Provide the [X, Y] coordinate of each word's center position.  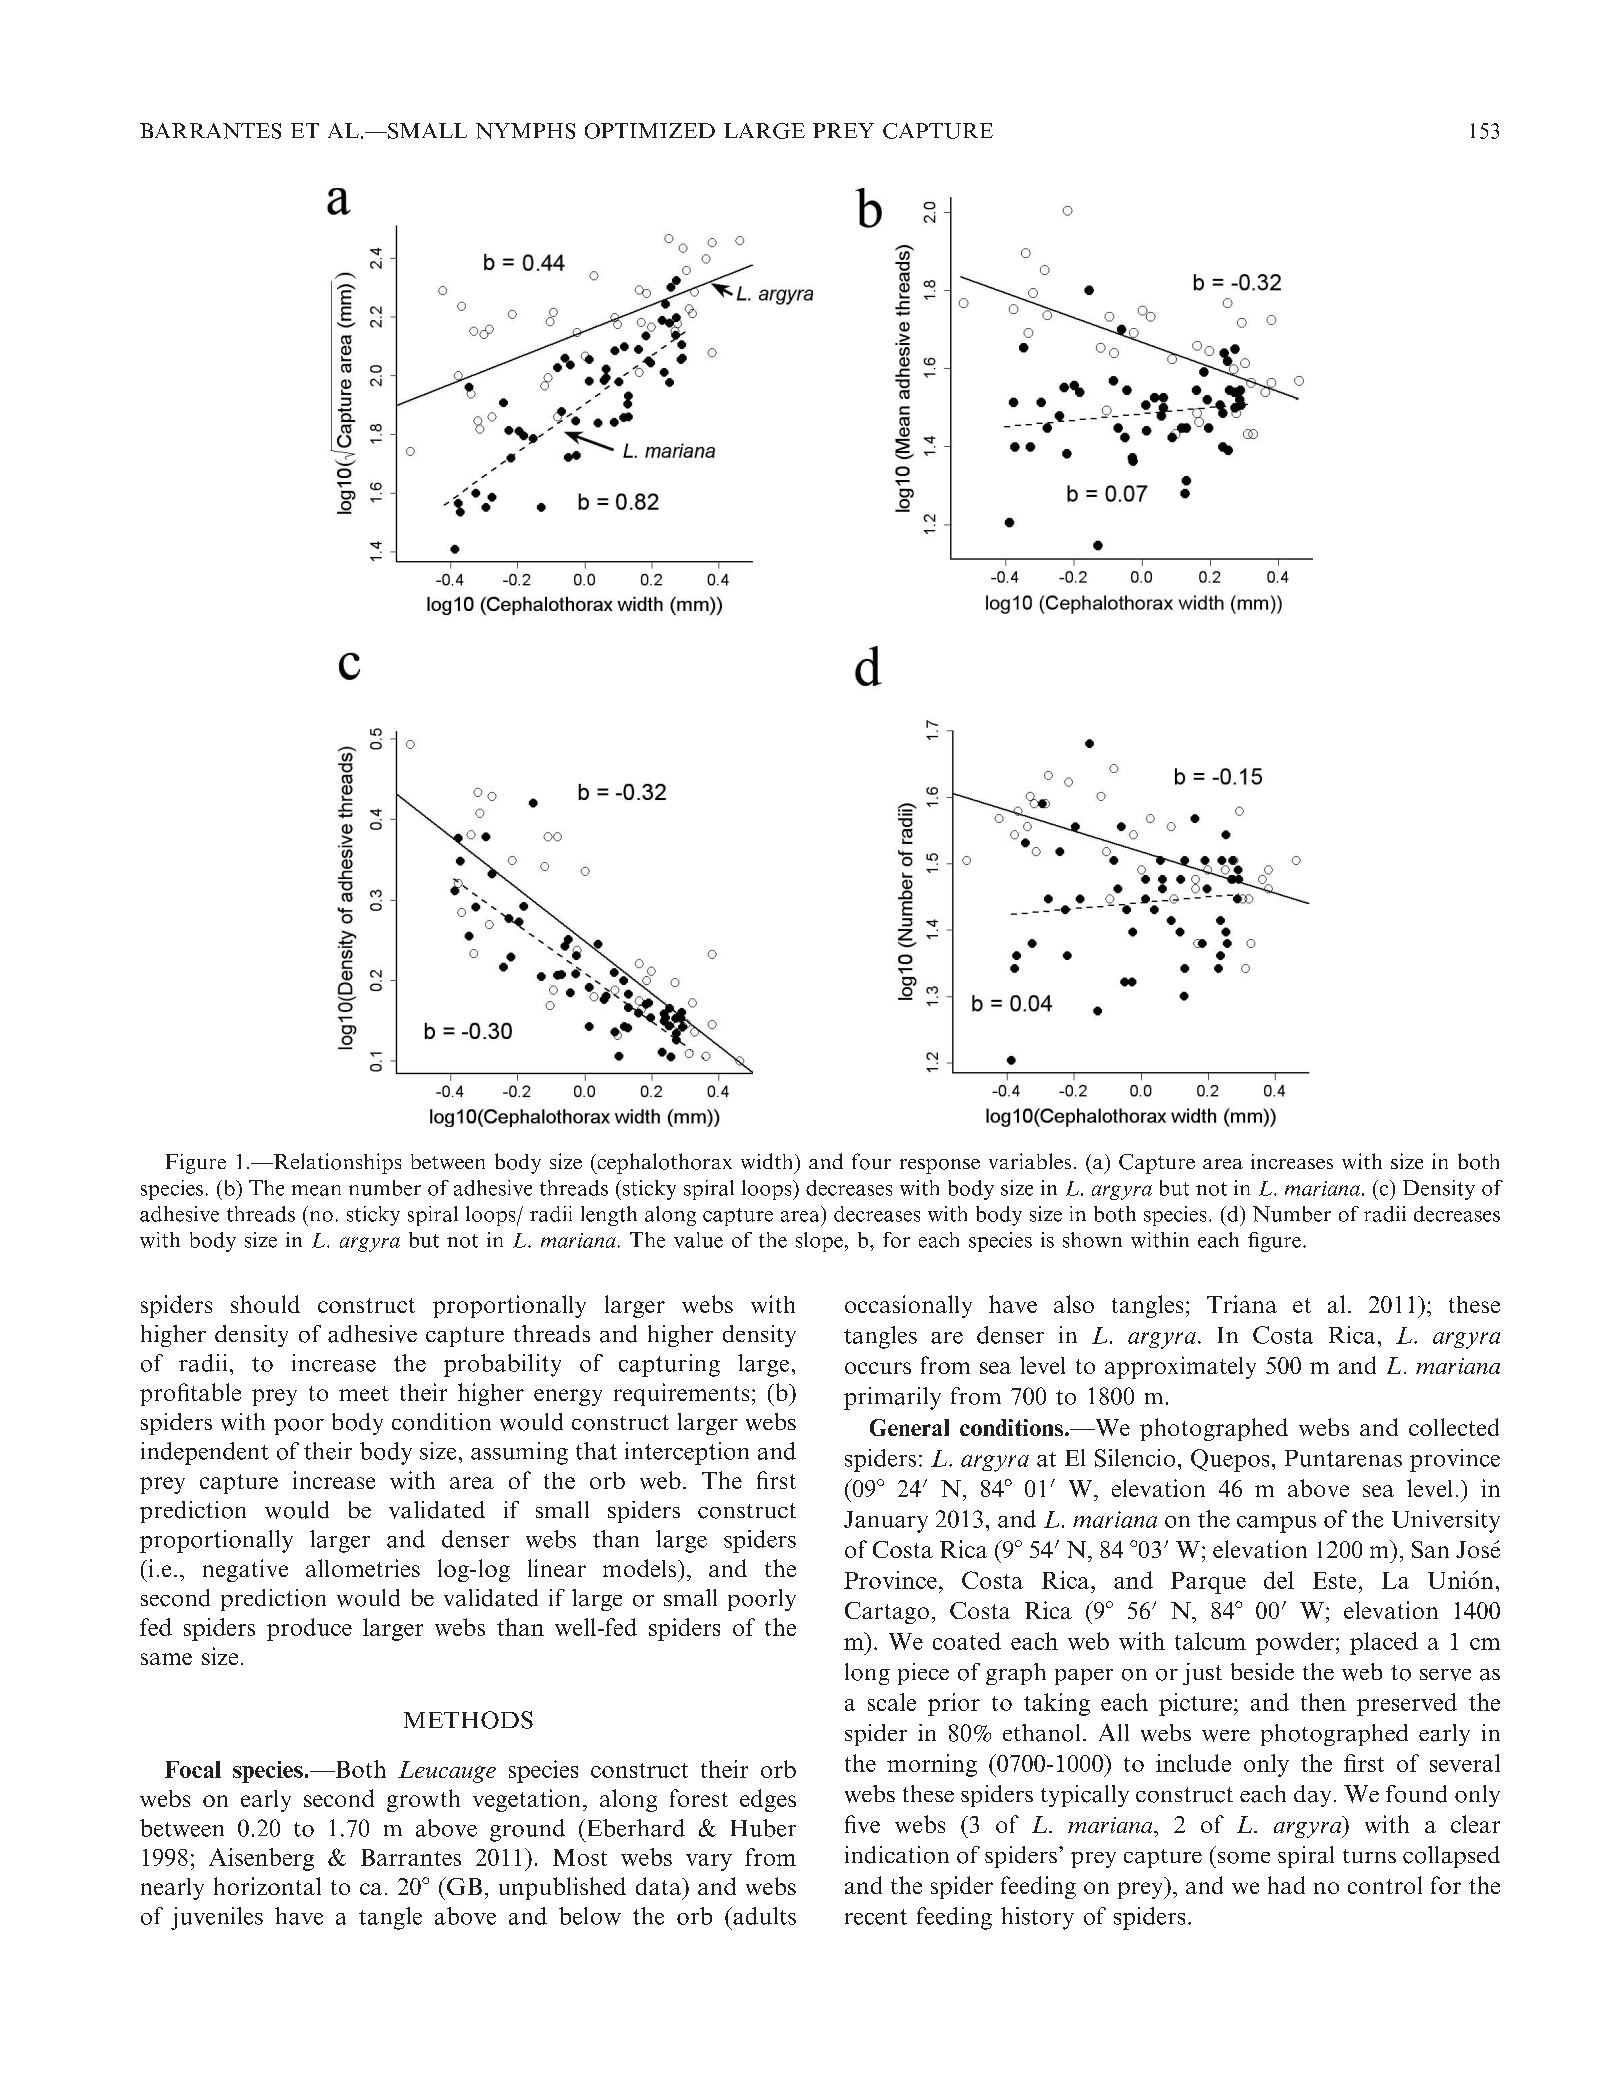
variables [1030, 1161]
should [265, 1304]
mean [316, 1190]
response [940, 1166]
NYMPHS [525, 131]
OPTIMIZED [650, 131]
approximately [1180, 1367]
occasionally [908, 1306]
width [768, 1161]
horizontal [267, 1886]
